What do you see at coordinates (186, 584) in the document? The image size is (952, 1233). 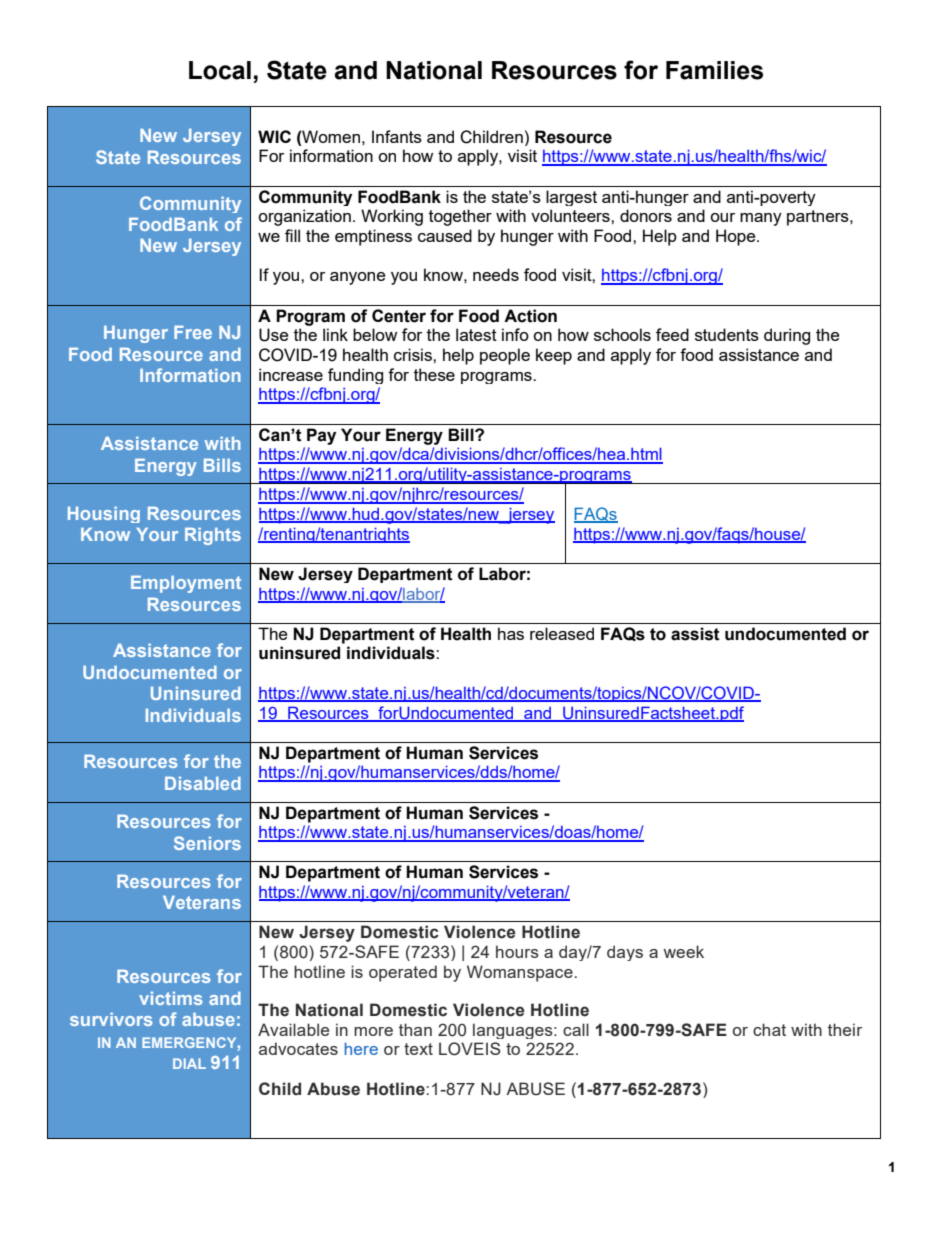 I see `Employment` at bounding box center [186, 584].
